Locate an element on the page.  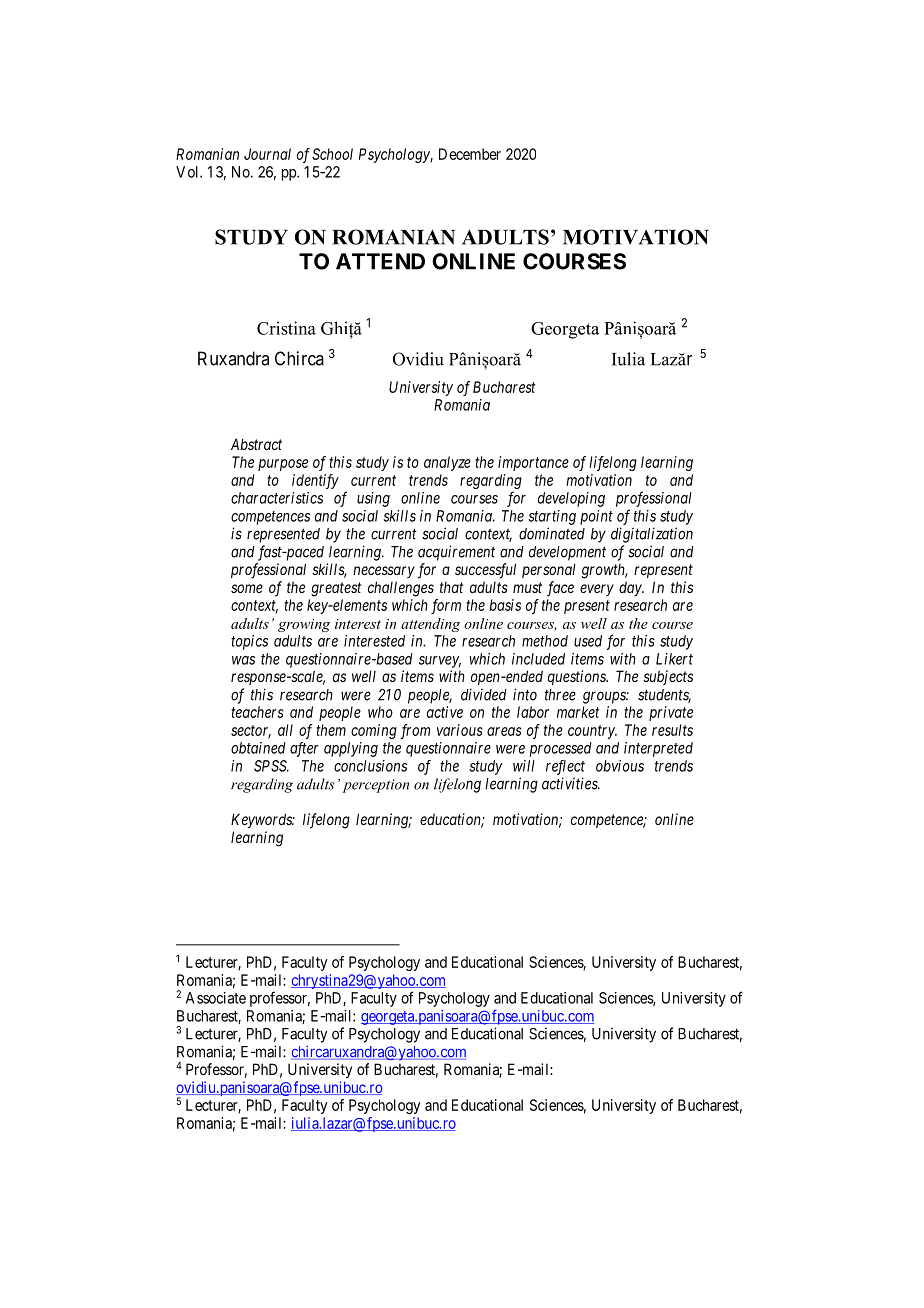
some is located at coordinates (247, 588).
